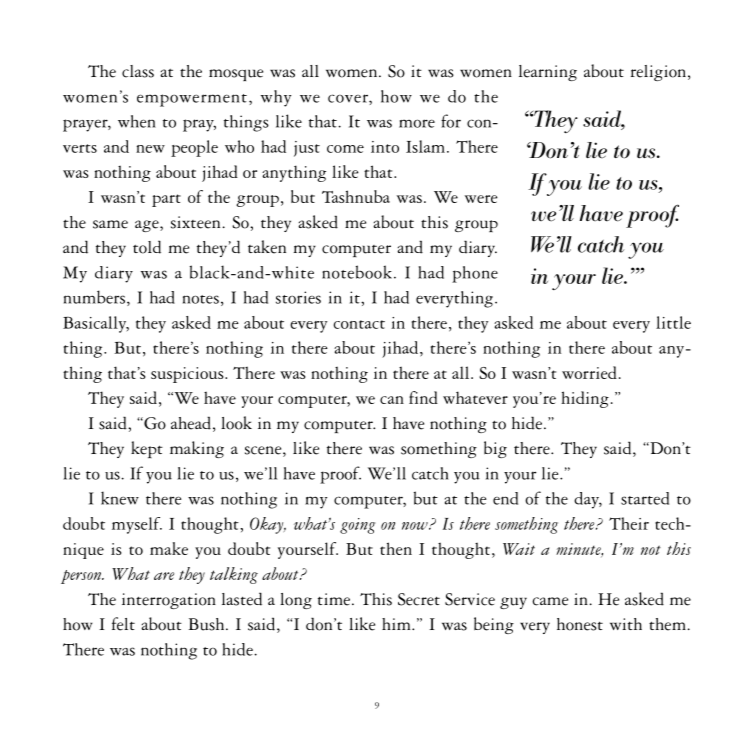  What do you see at coordinates (475, 274) in the screenshot?
I see `phone` at bounding box center [475, 274].
